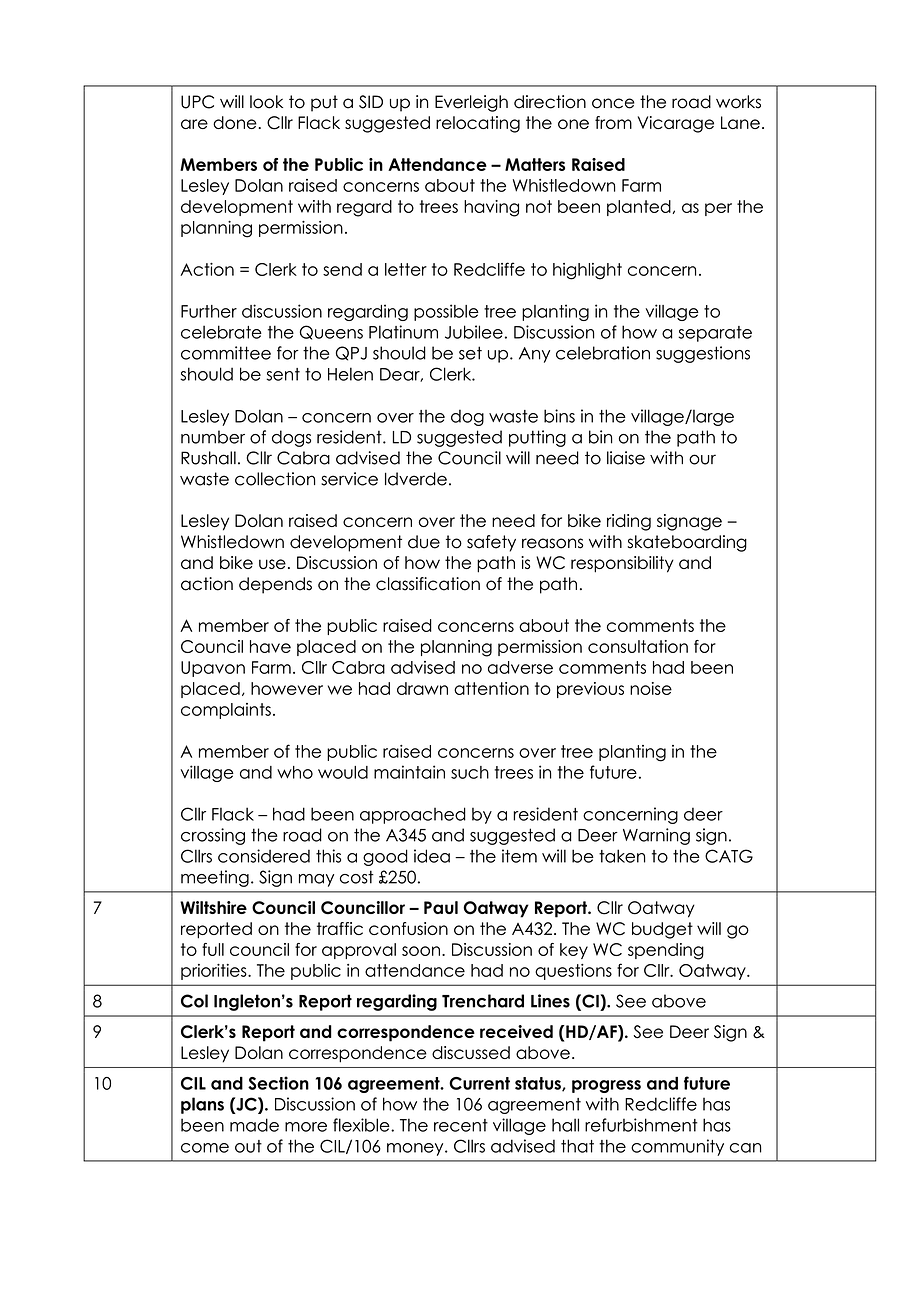  What do you see at coordinates (283, 374) in the screenshot?
I see `sent` at bounding box center [283, 374].
